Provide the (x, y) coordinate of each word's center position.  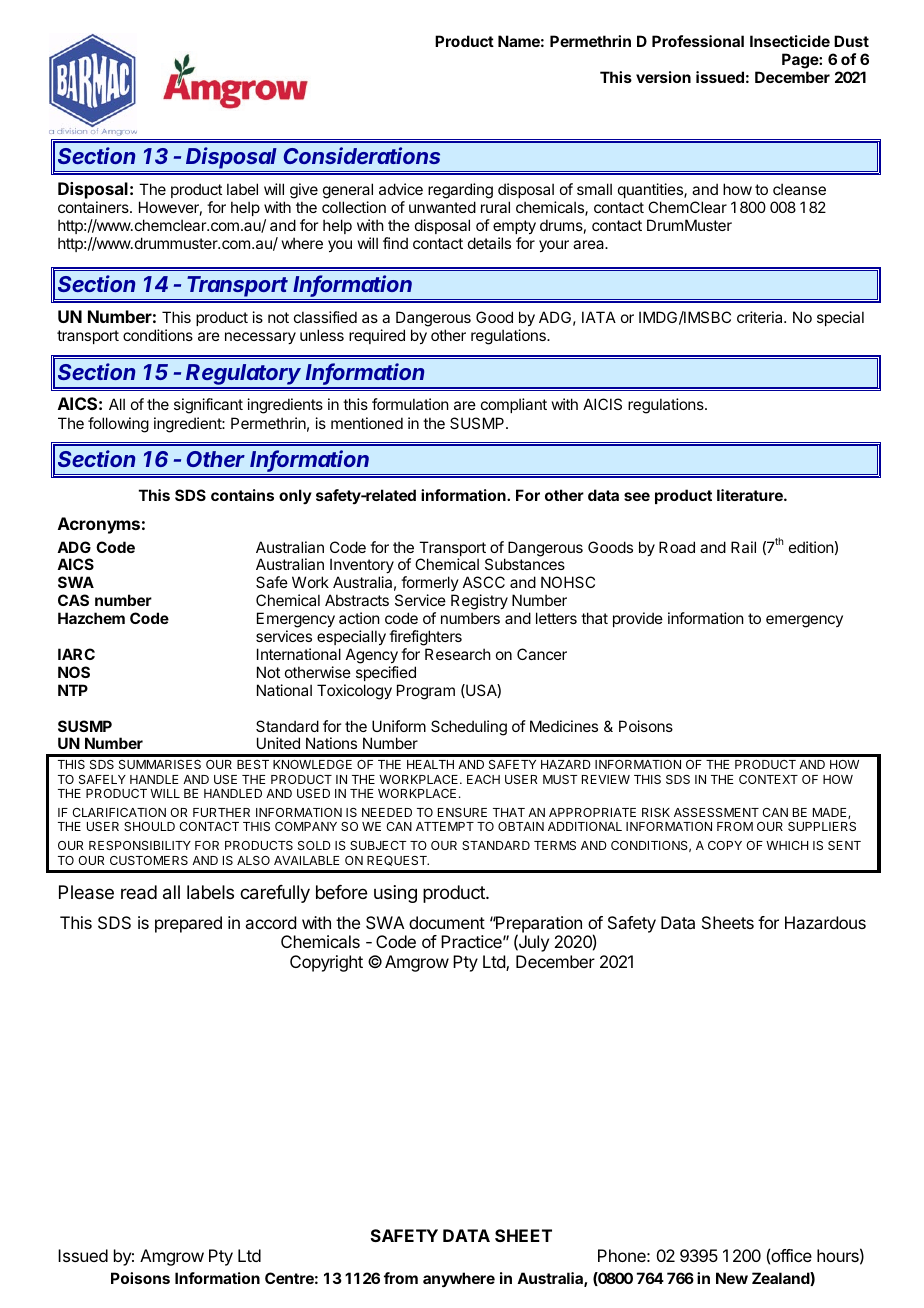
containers (94, 207)
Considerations (361, 155)
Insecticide (790, 41)
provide (638, 619)
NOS (74, 672)
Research (458, 654)
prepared (188, 924)
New (732, 1278)
